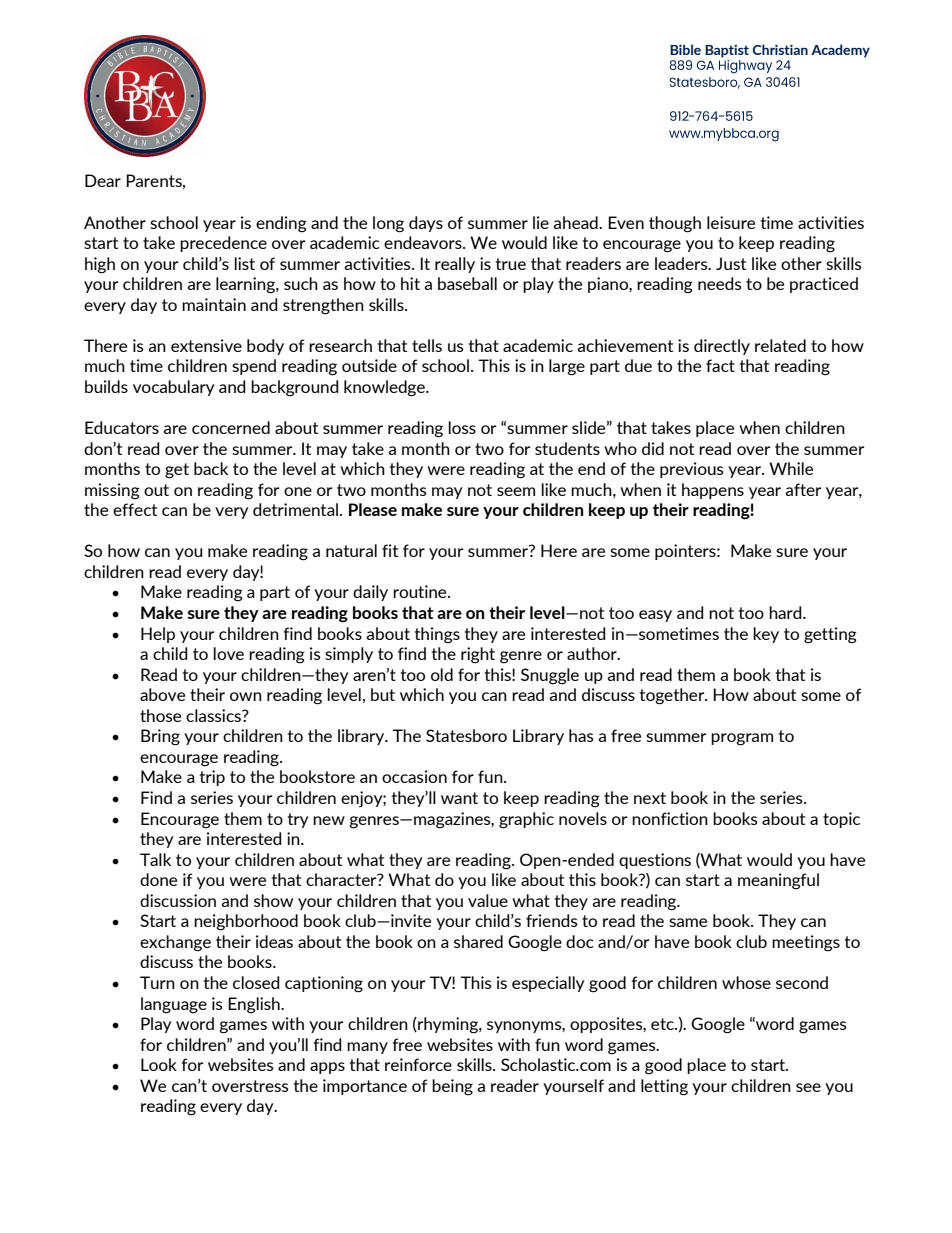 This screenshot has width=952, height=1233. What do you see at coordinates (174, 388) in the screenshot?
I see `vocabulary` at bounding box center [174, 388].
